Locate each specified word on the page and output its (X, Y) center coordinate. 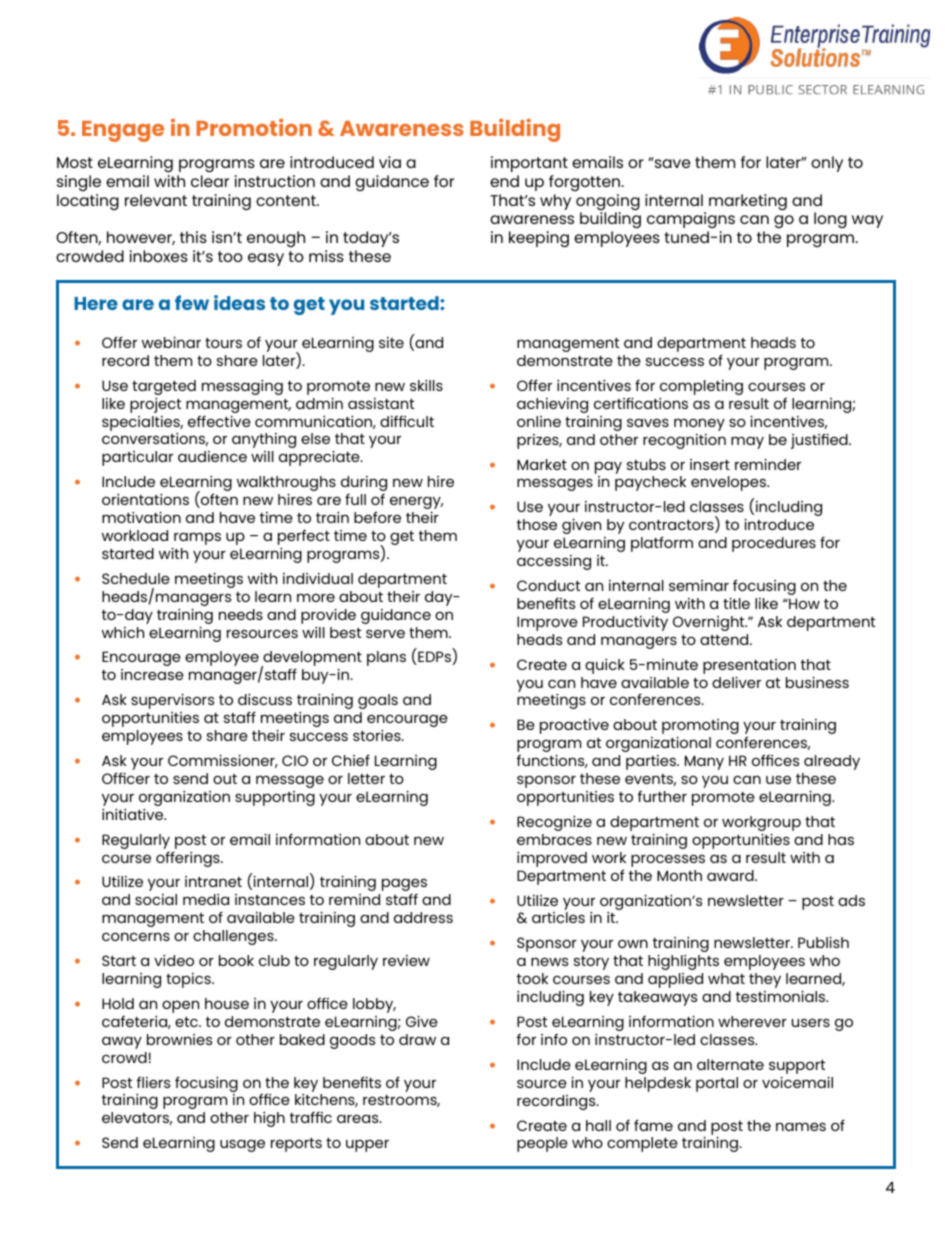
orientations (145, 499)
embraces (554, 839)
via (390, 162)
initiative (134, 814)
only (827, 164)
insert (710, 464)
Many (704, 762)
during (364, 483)
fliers (153, 1082)
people (542, 1144)
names (801, 1126)
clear (210, 181)
